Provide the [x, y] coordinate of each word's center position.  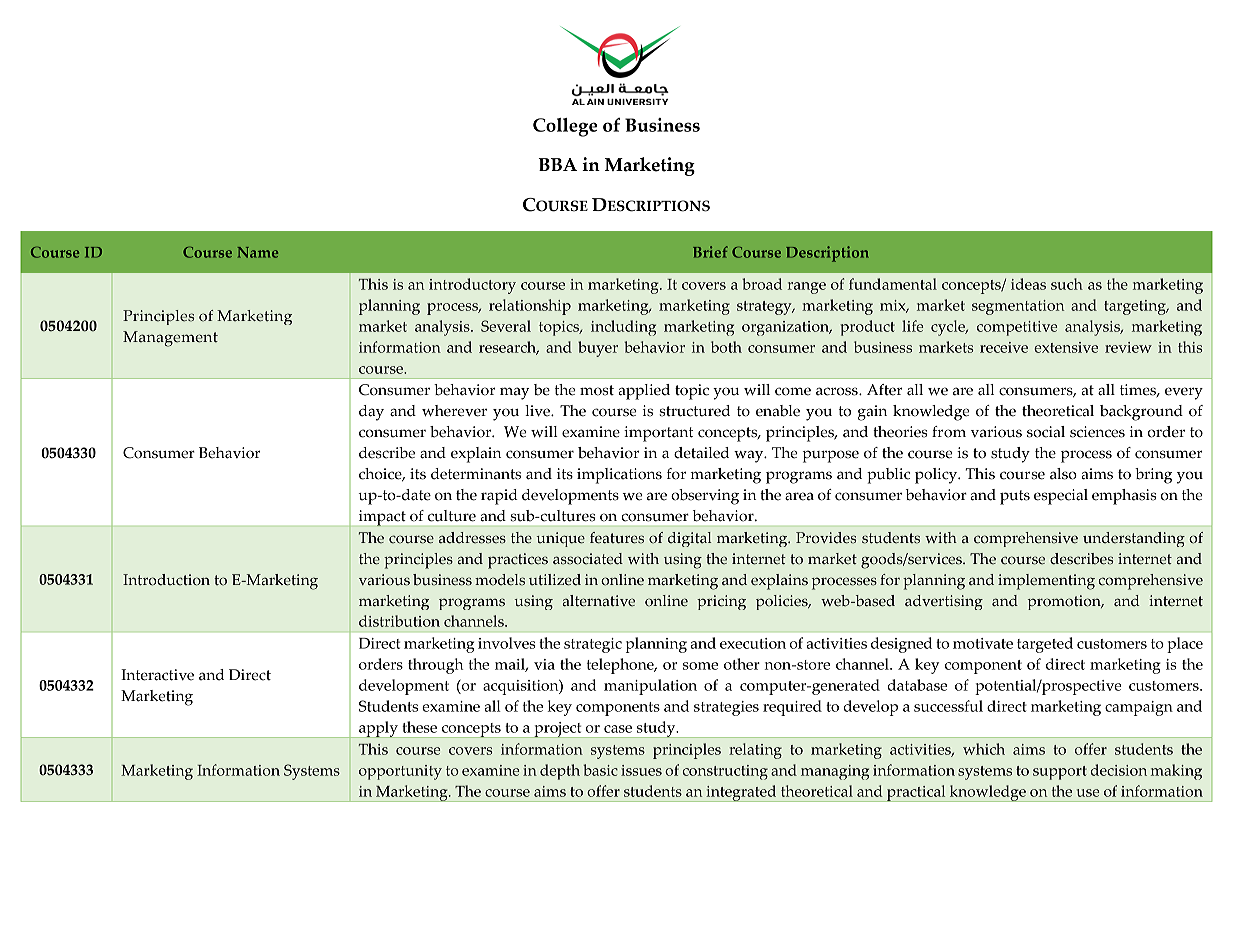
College [565, 127]
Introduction [166, 580]
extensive [1066, 347]
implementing [1046, 582]
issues [641, 770]
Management [170, 339]
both [726, 347]
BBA [557, 164]
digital [689, 539]
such [1067, 284]
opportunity [400, 772]
